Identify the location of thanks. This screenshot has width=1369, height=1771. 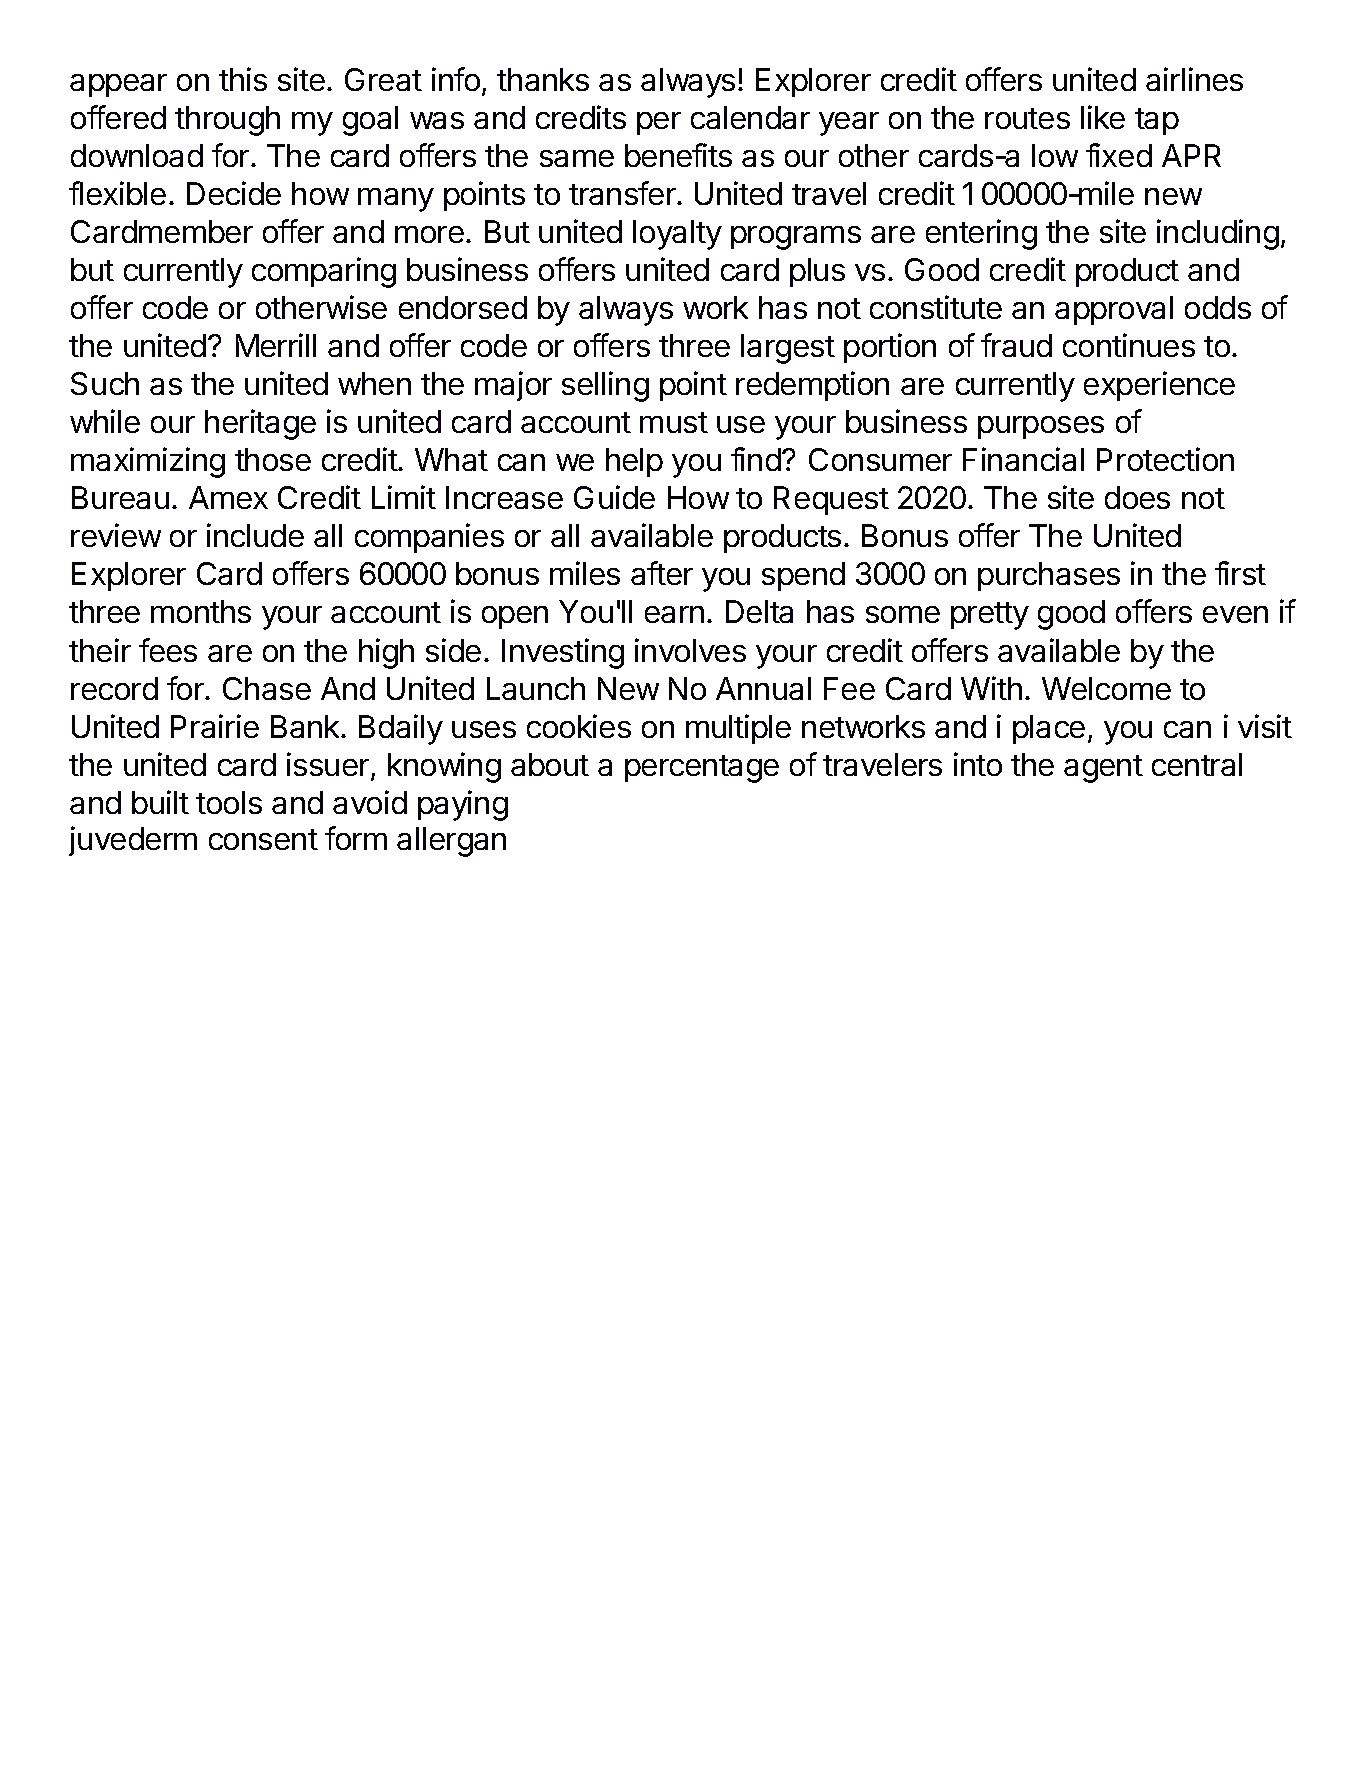
(543, 79).
